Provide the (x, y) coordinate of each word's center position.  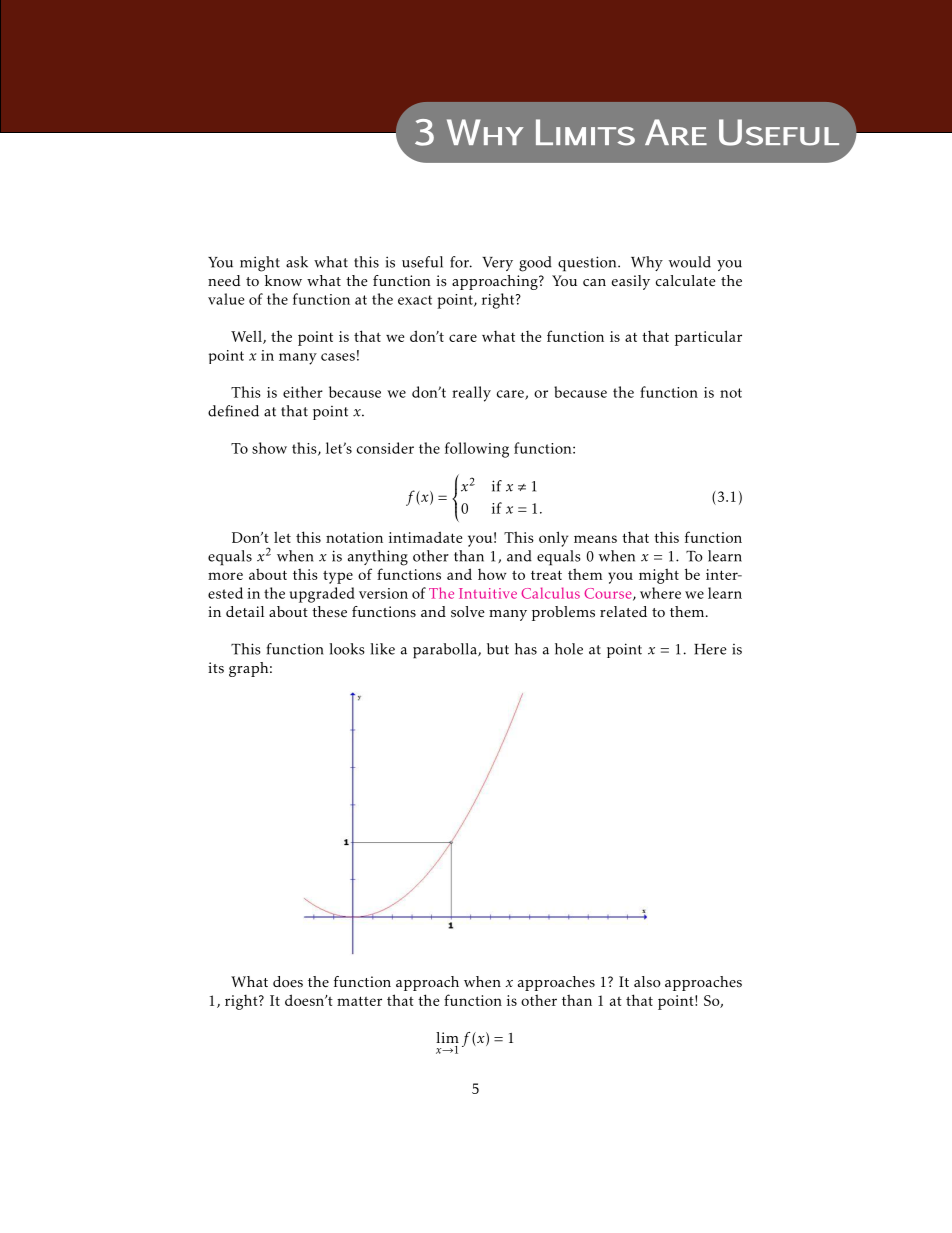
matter (359, 1001)
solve (468, 612)
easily (631, 282)
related (623, 612)
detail (245, 611)
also (647, 982)
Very (497, 264)
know (283, 280)
